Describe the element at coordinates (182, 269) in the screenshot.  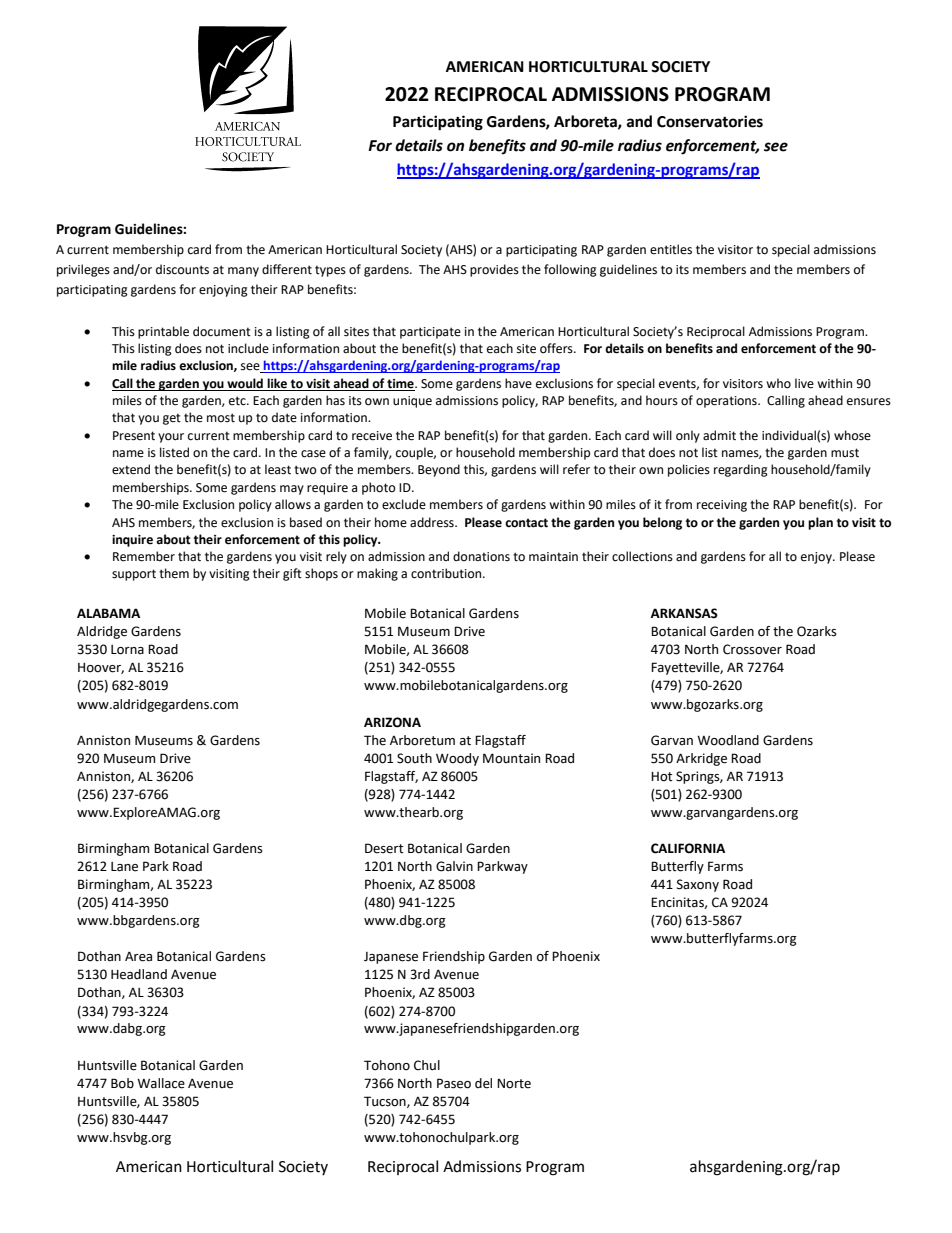
I see `discounts` at that location.
